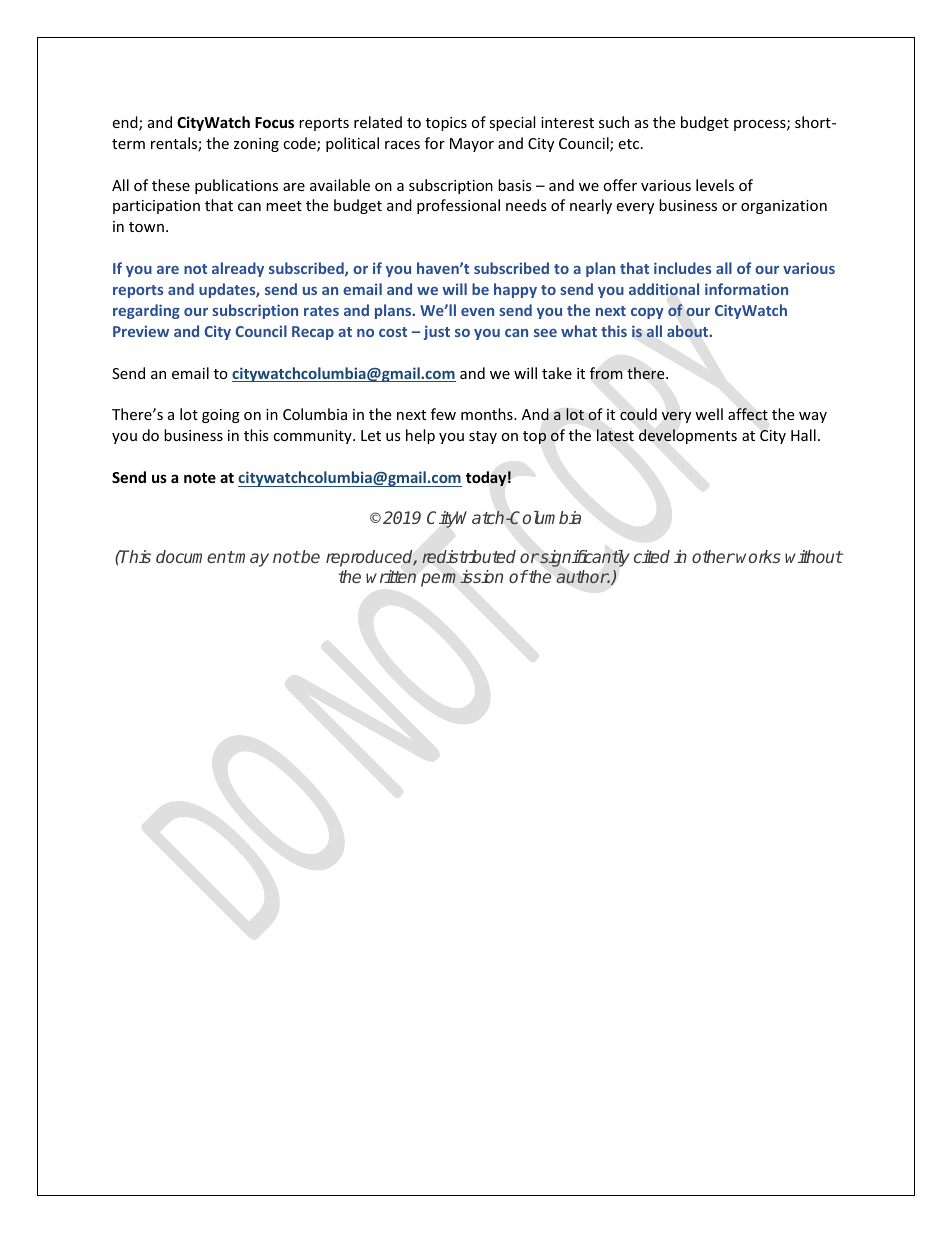 This image has height=1233, width=952. I want to click on Mayor, so click(472, 145).
